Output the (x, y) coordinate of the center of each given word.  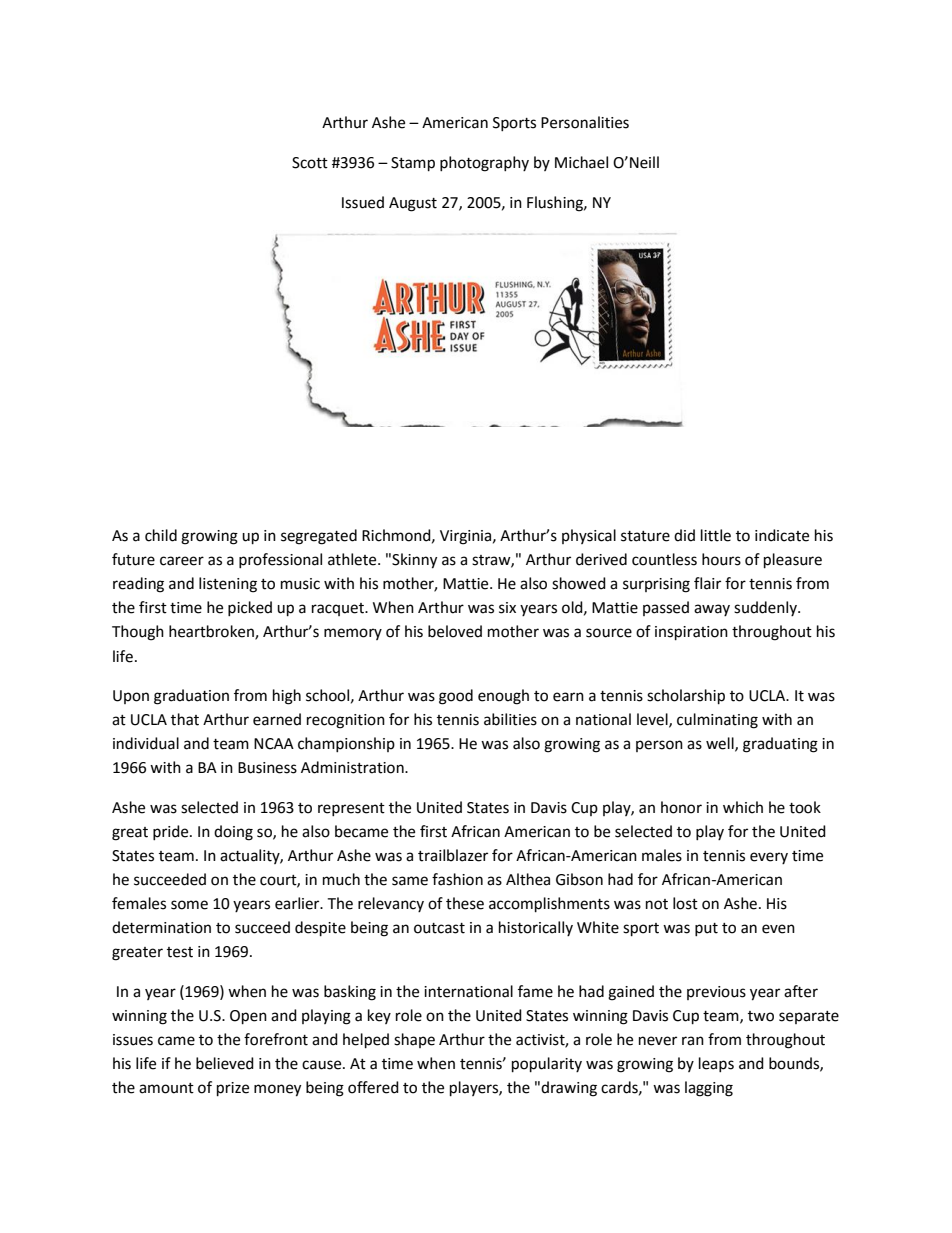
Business (267, 768)
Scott (310, 163)
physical (589, 536)
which (743, 807)
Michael (581, 162)
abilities (510, 719)
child (161, 535)
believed (225, 1063)
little (716, 535)
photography (484, 164)
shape (414, 1040)
